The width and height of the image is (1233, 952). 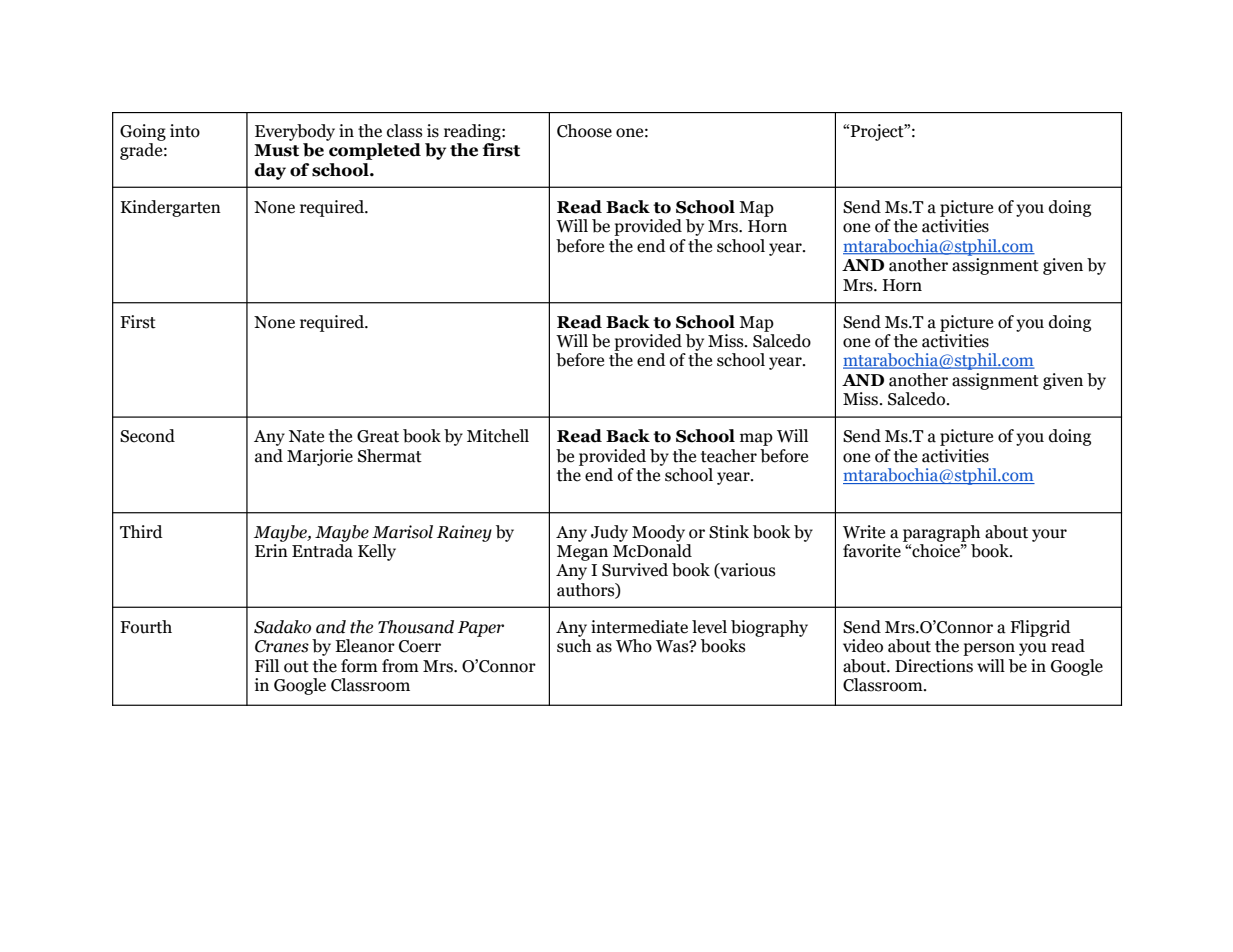 I want to click on paragraph, so click(x=941, y=533).
